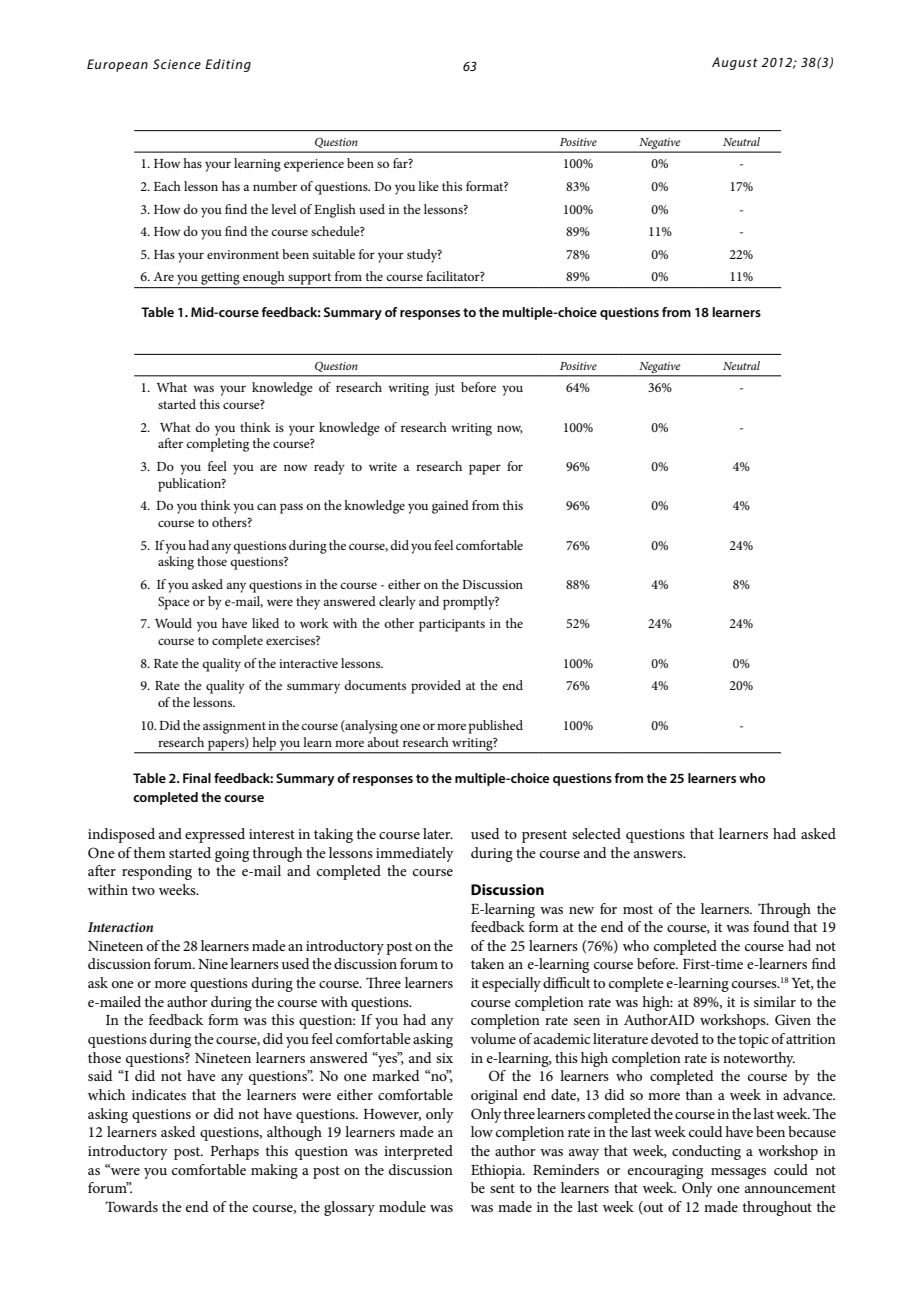  Describe the element at coordinates (735, 63) in the screenshot. I see `August` at that location.
